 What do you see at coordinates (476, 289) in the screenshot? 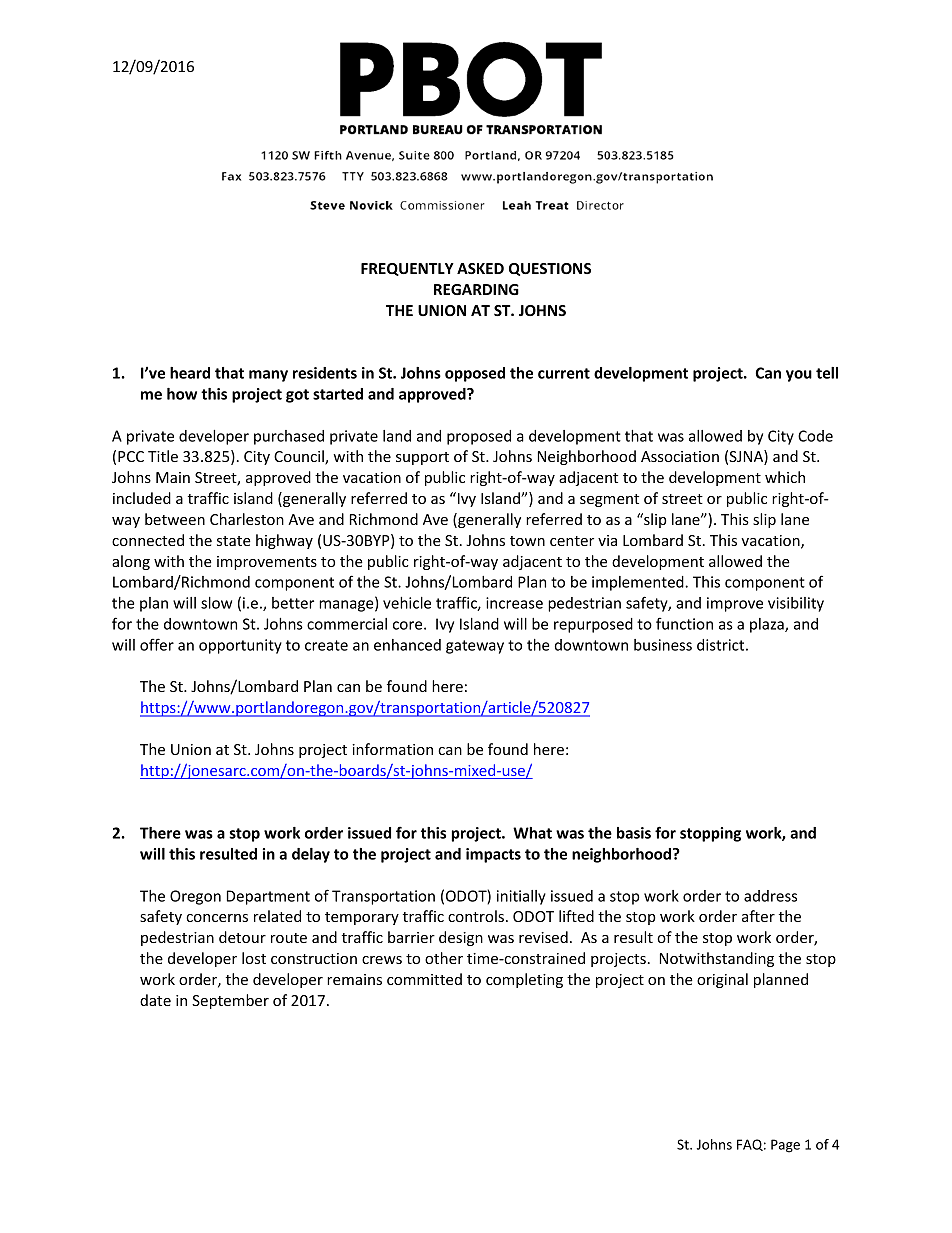
I see `REGARDING` at bounding box center [476, 289].
